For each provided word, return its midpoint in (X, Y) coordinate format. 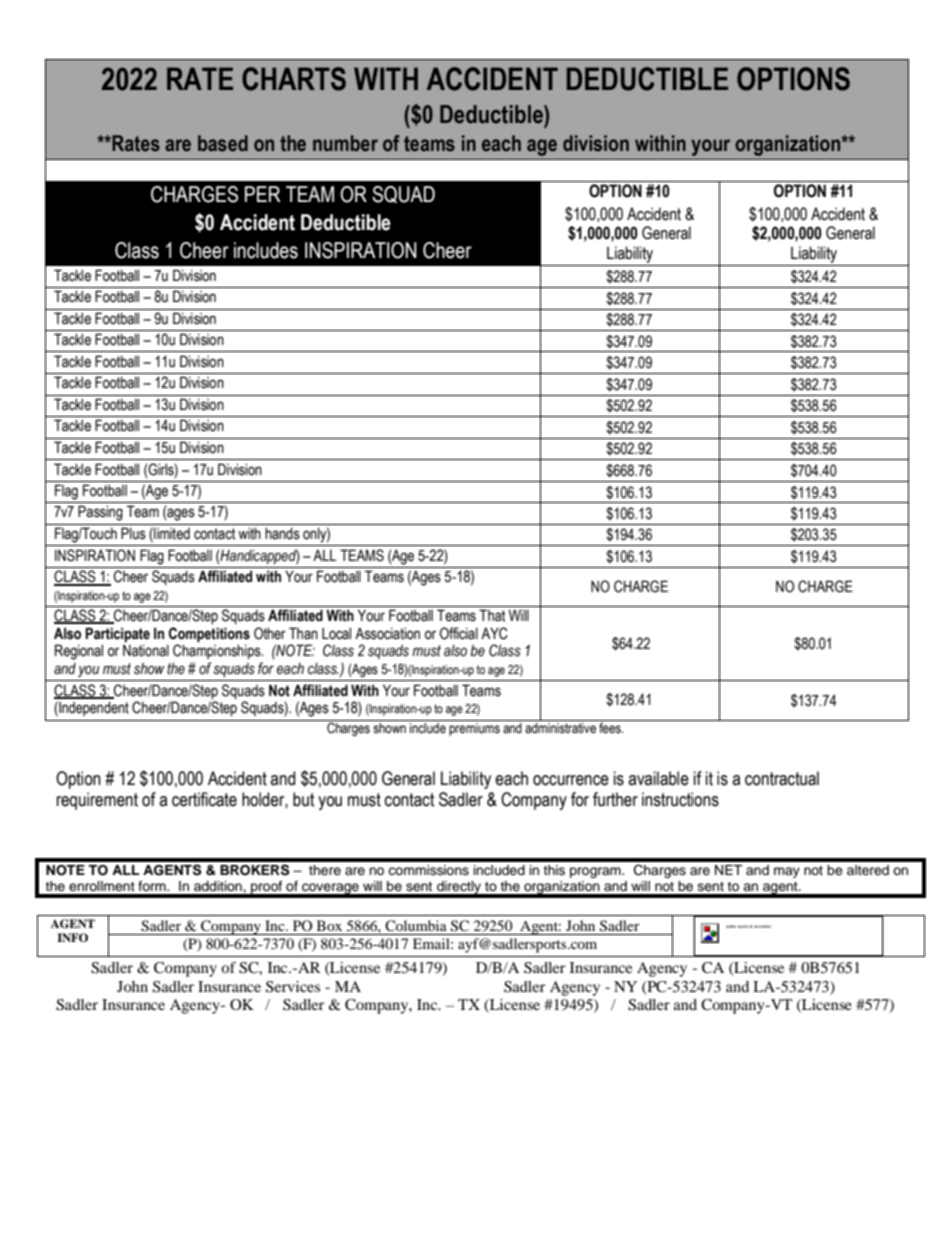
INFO (72, 938)
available (658, 778)
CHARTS (294, 79)
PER (262, 194)
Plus (133, 533)
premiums (474, 729)
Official (459, 633)
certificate (204, 799)
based (223, 143)
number (345, 143)
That (492, 615)
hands (282, 534)
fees (611, 728)
